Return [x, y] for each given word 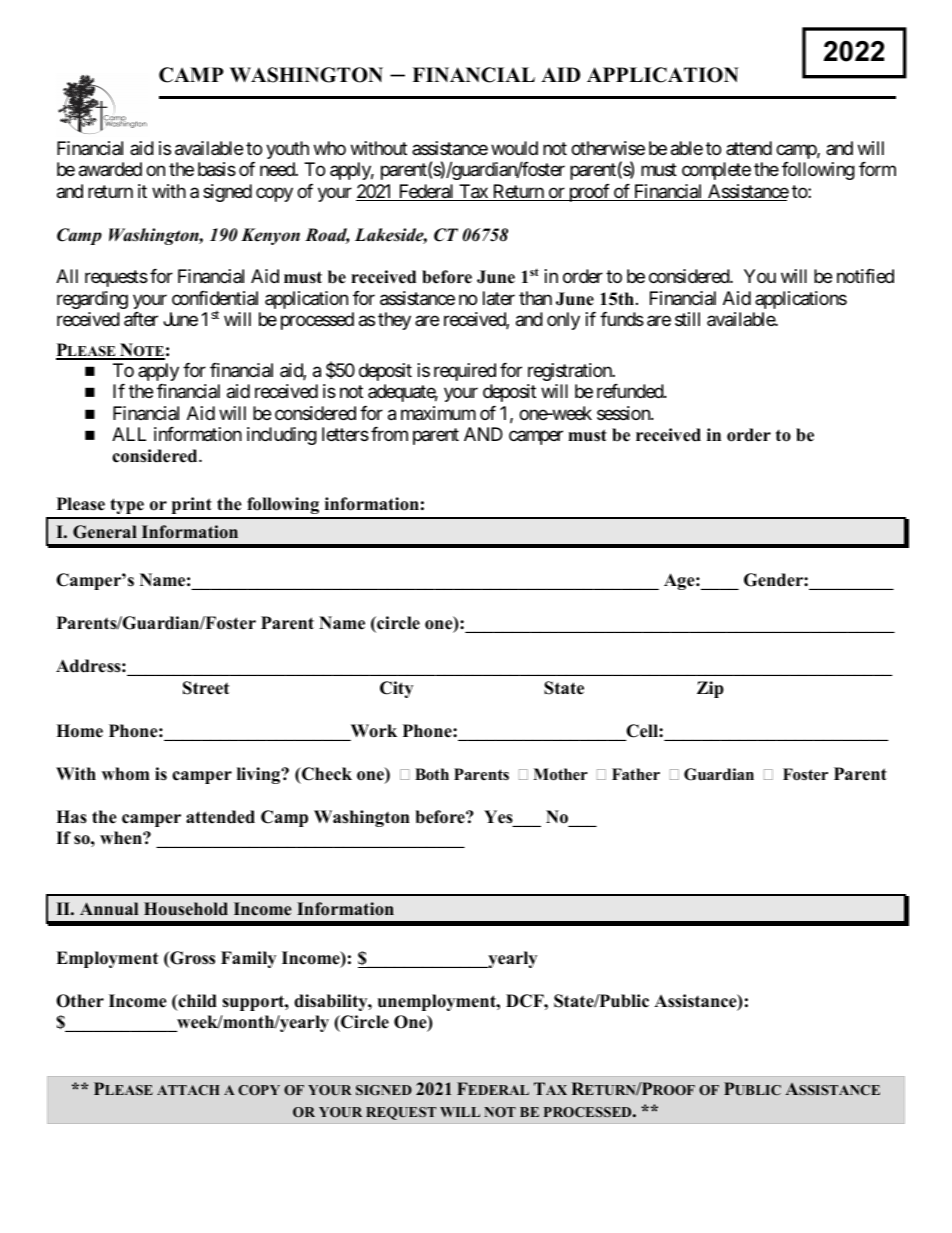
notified [865, 276]
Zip [710, 689]
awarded [110, 169]
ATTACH [188, 1090]
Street [206, 688]
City [396, 689]
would [514, 148]
